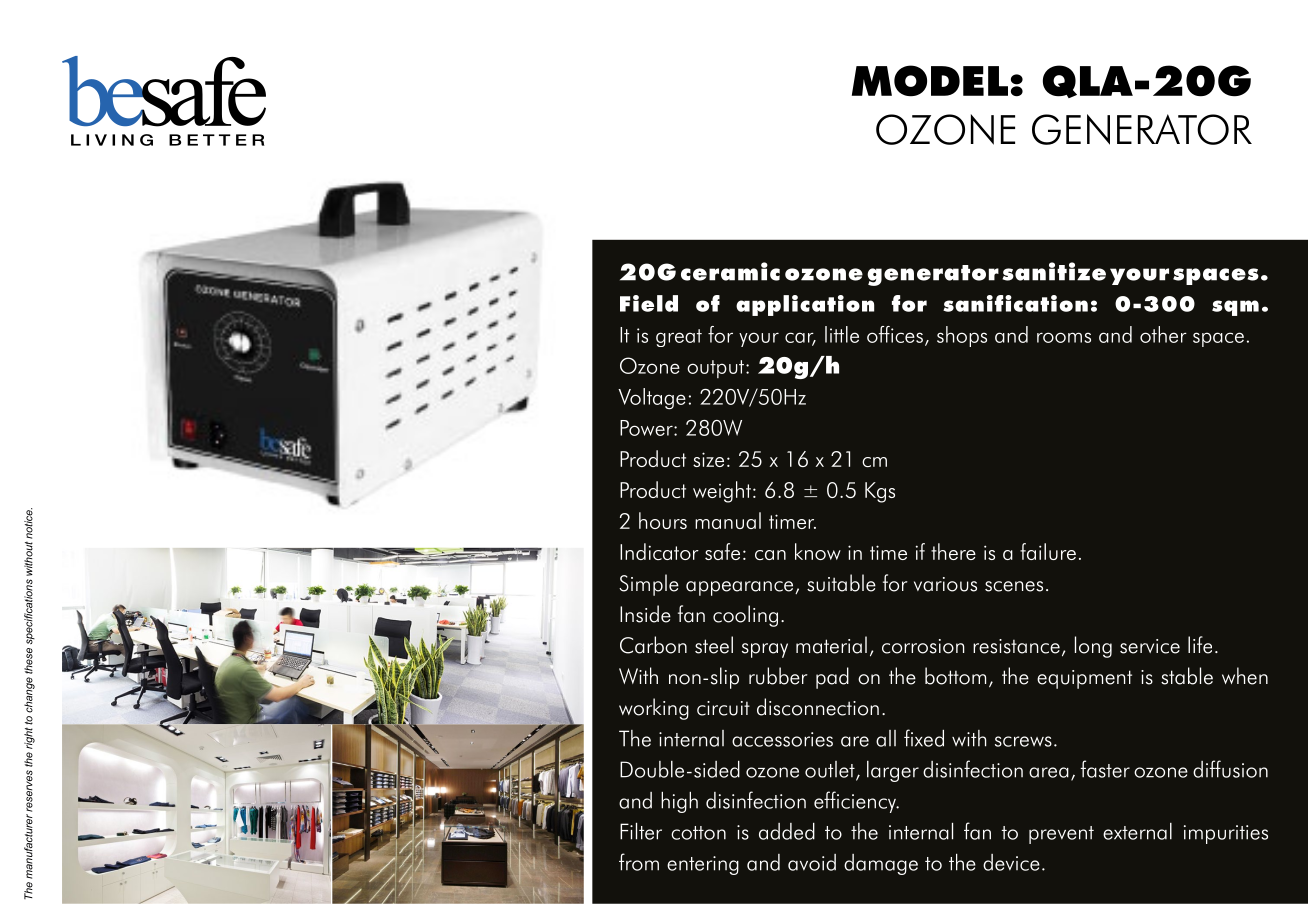 Image resolution: width=1308 pixels, height=924 pixels. What do you see at coordinates (708, 459) in the screenshot?
I see `size` at bounding box center [708, 459].
